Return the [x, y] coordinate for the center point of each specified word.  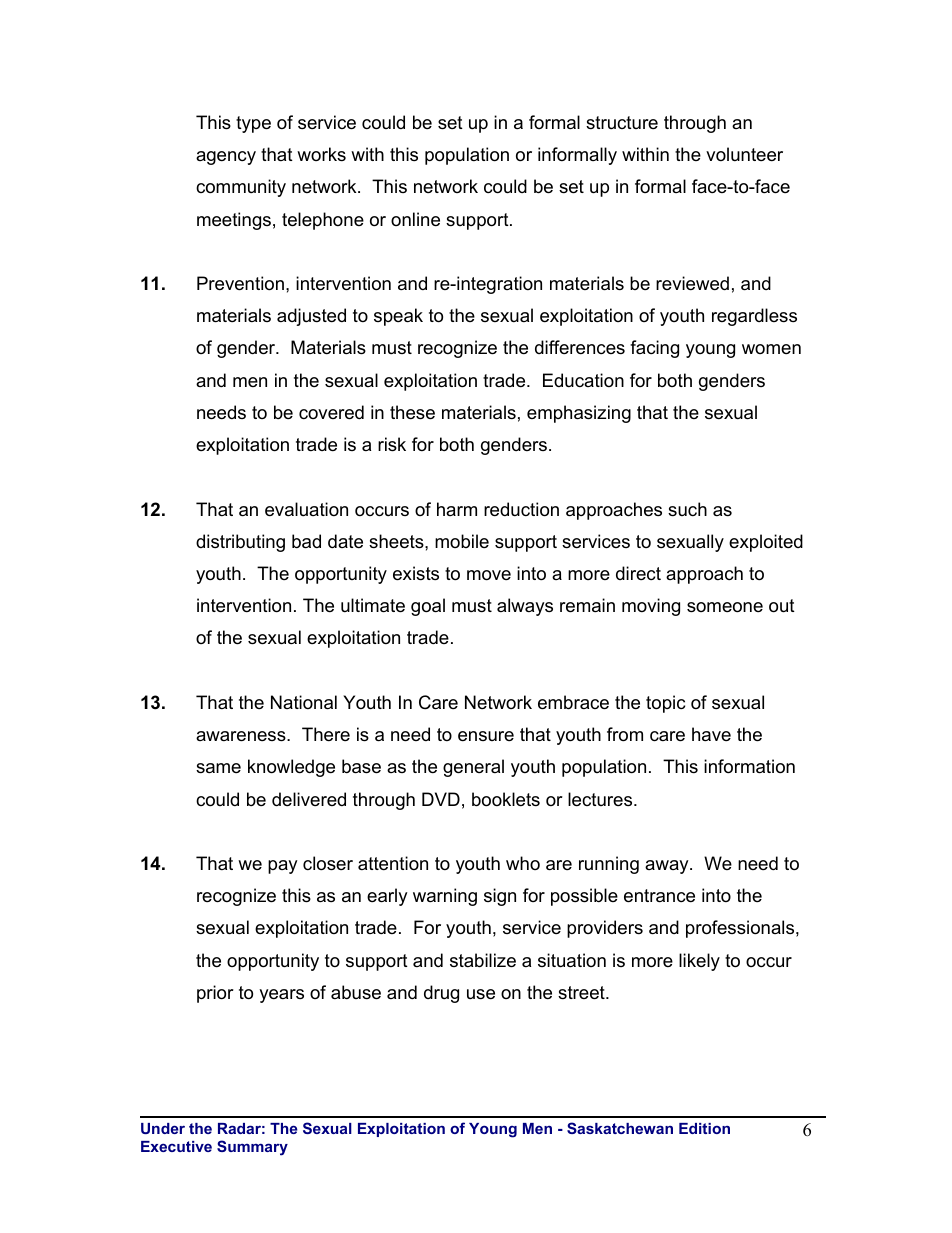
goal [428, 607]
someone [725, 607]
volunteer [744, 154]
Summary [252, 1148]
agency [226, 158]
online [415, 219]
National [304, 702]
